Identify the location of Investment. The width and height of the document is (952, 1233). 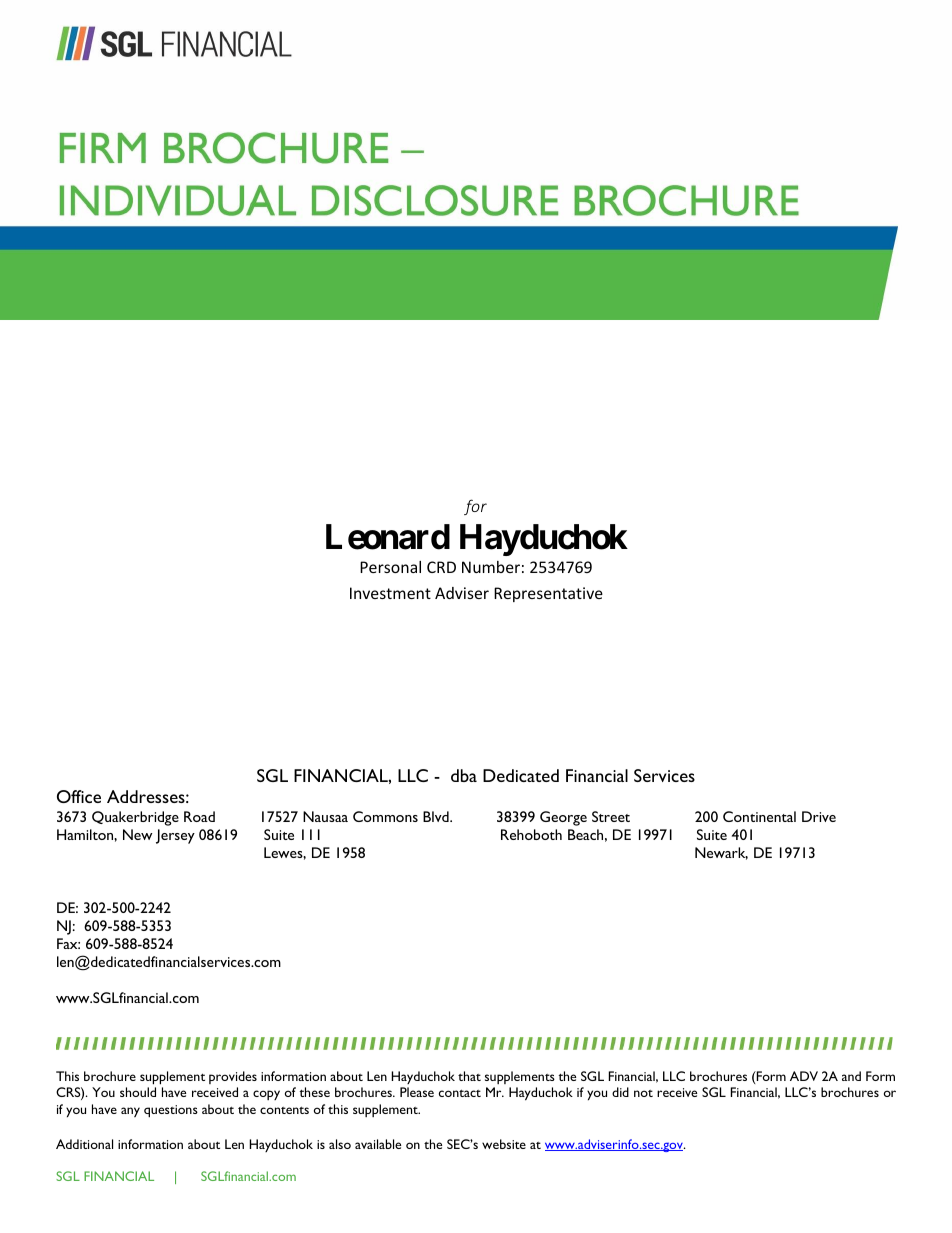
(390, 593).
